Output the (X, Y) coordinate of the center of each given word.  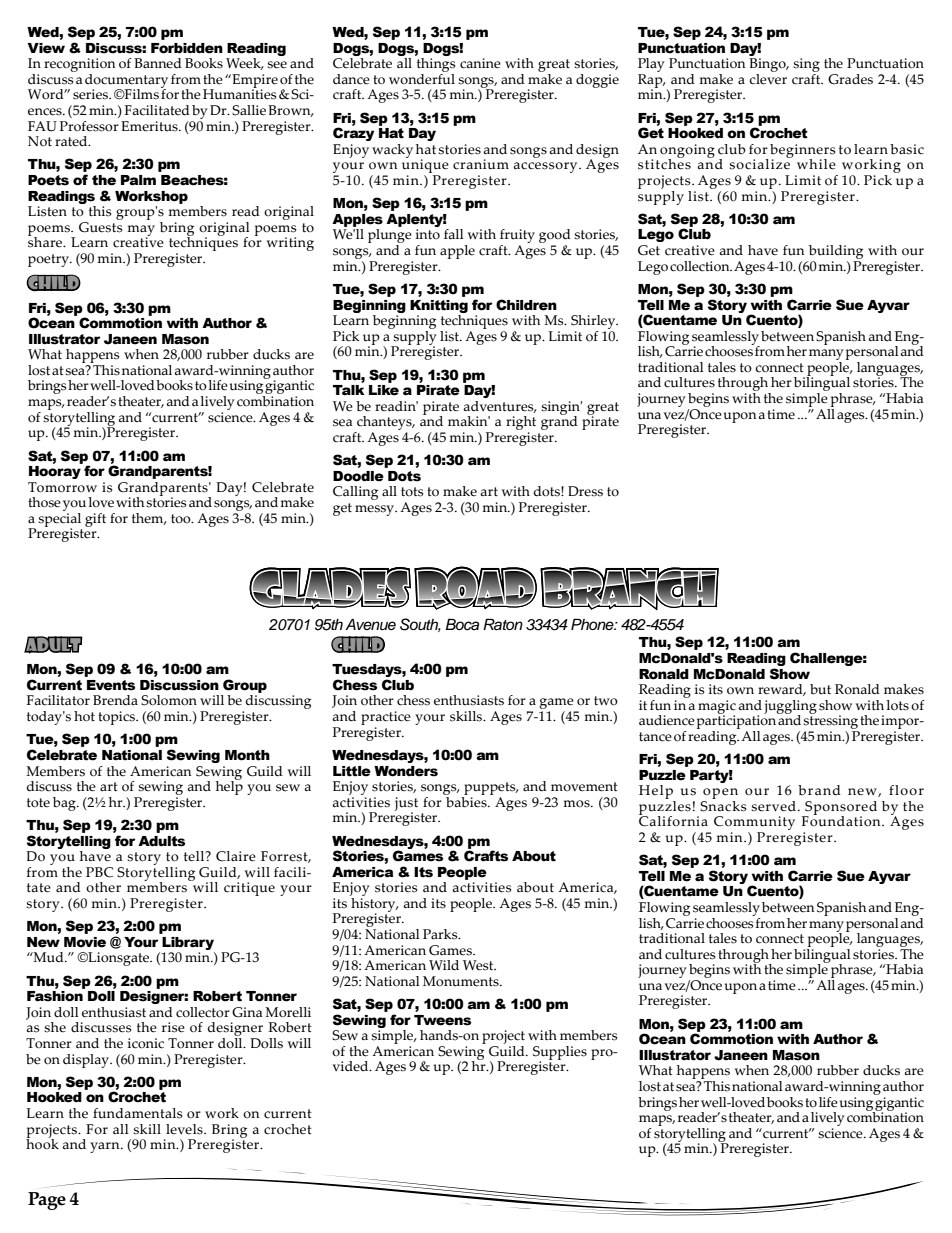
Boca (462, 624)
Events (111, 685)
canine (480, 63)
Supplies (560, 1054)
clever (768, 78)
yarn (106, 1147)
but (820, 689)
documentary (126, 82)
